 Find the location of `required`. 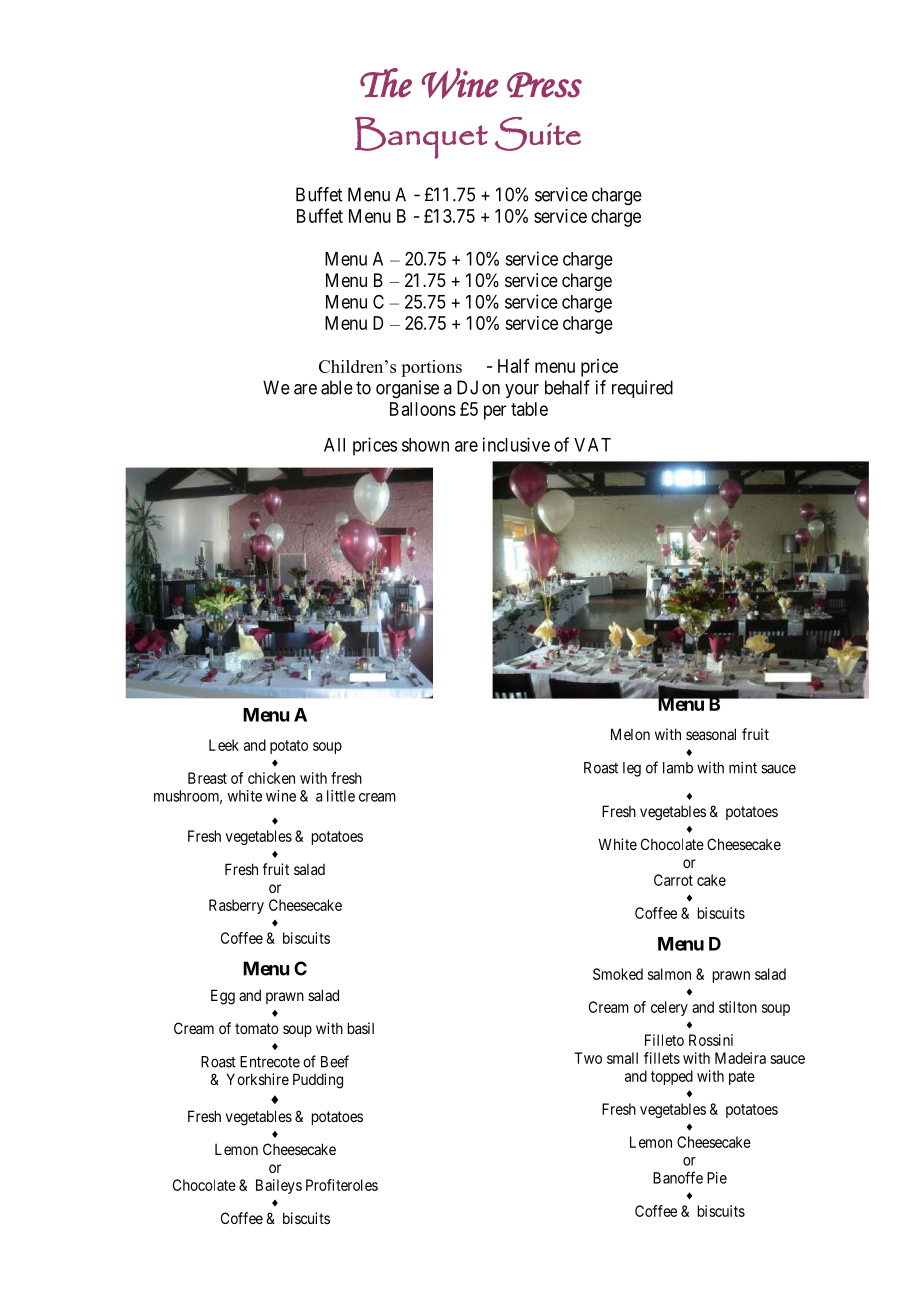

required is located at coordinates (642, 389).
